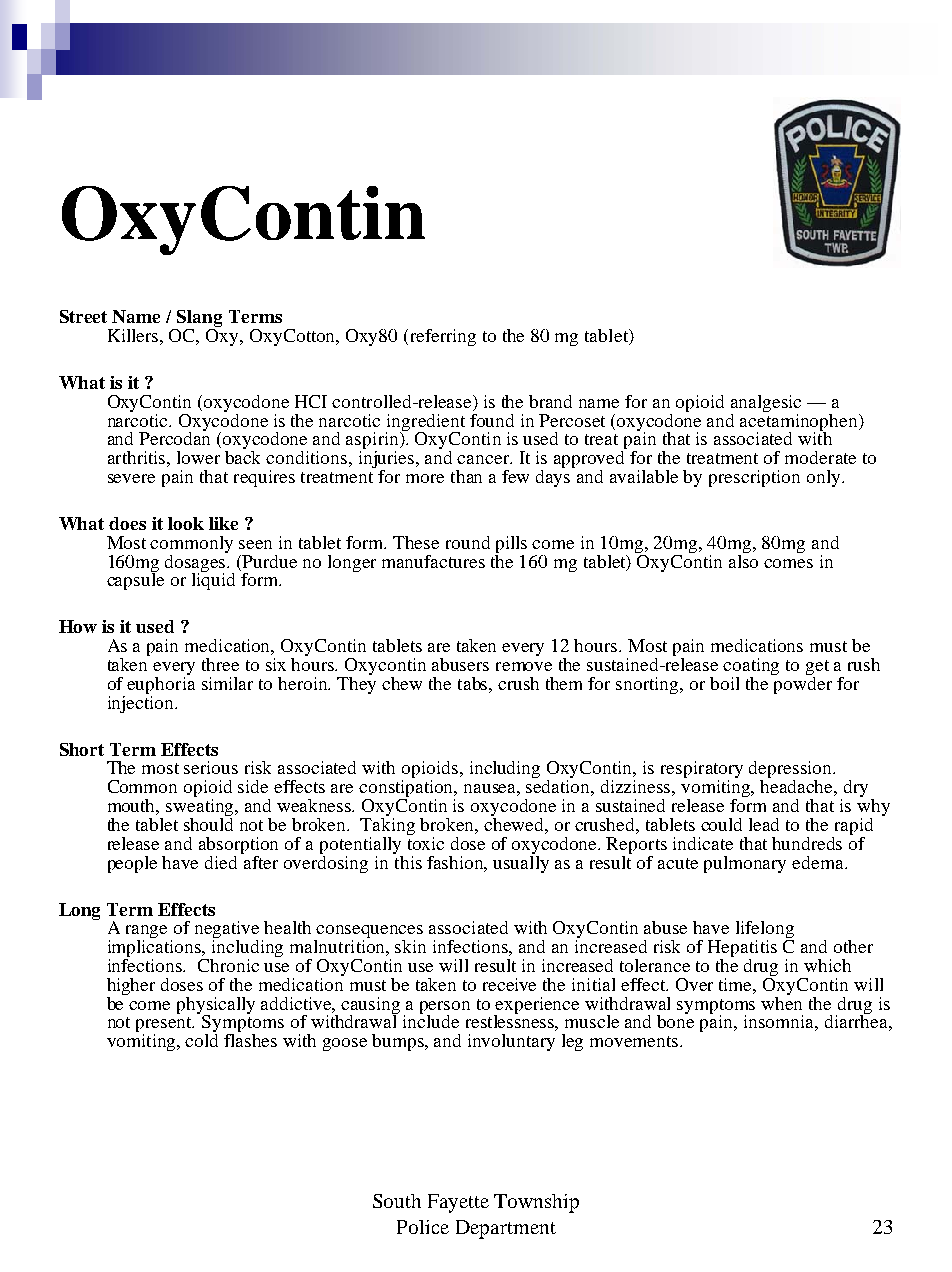 Image resolution: width=952 pixels, height=1272 pixels. Describe the element at coordinates (211, 767) in the screenshot. I see `serious` at that location.
